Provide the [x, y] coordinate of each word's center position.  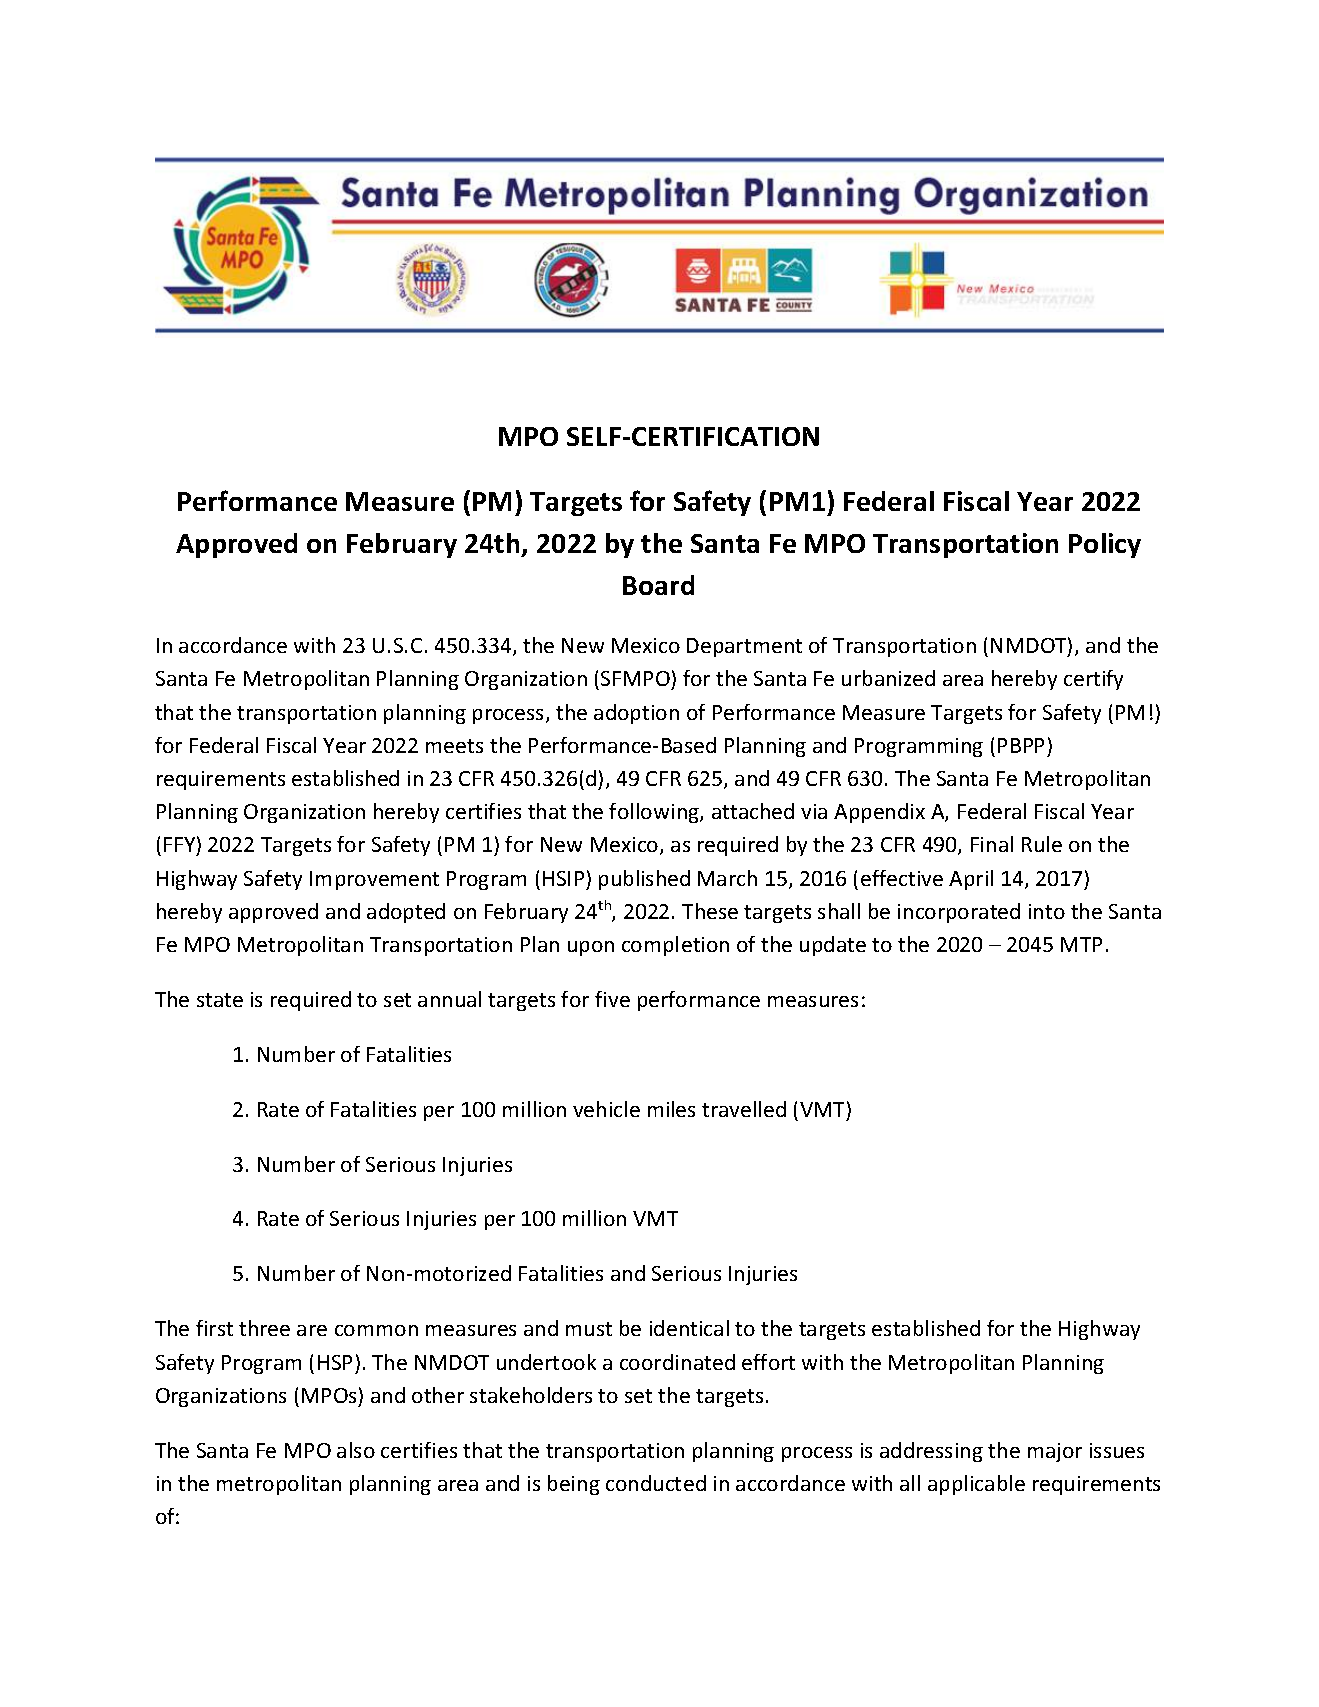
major [1055, 1452]
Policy [1105, 545]
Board [658, 585]
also [356, 1450]
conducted [656, 1483]
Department [744, 647]
